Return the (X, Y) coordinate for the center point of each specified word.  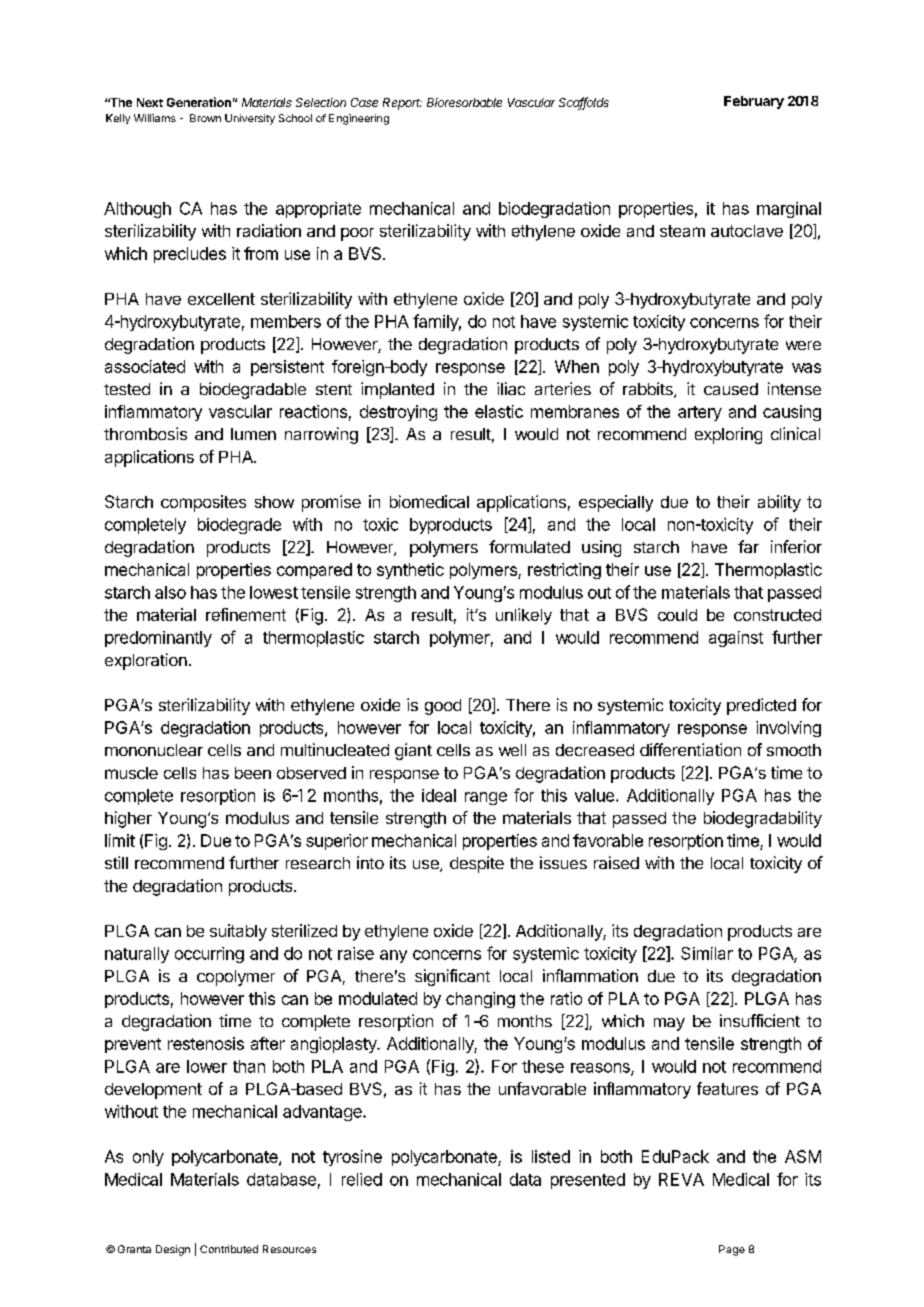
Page (732, 1250)
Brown (205, 118)
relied (362, 1179)
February (754, 102)
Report (402, 104)
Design (173, 1250)
